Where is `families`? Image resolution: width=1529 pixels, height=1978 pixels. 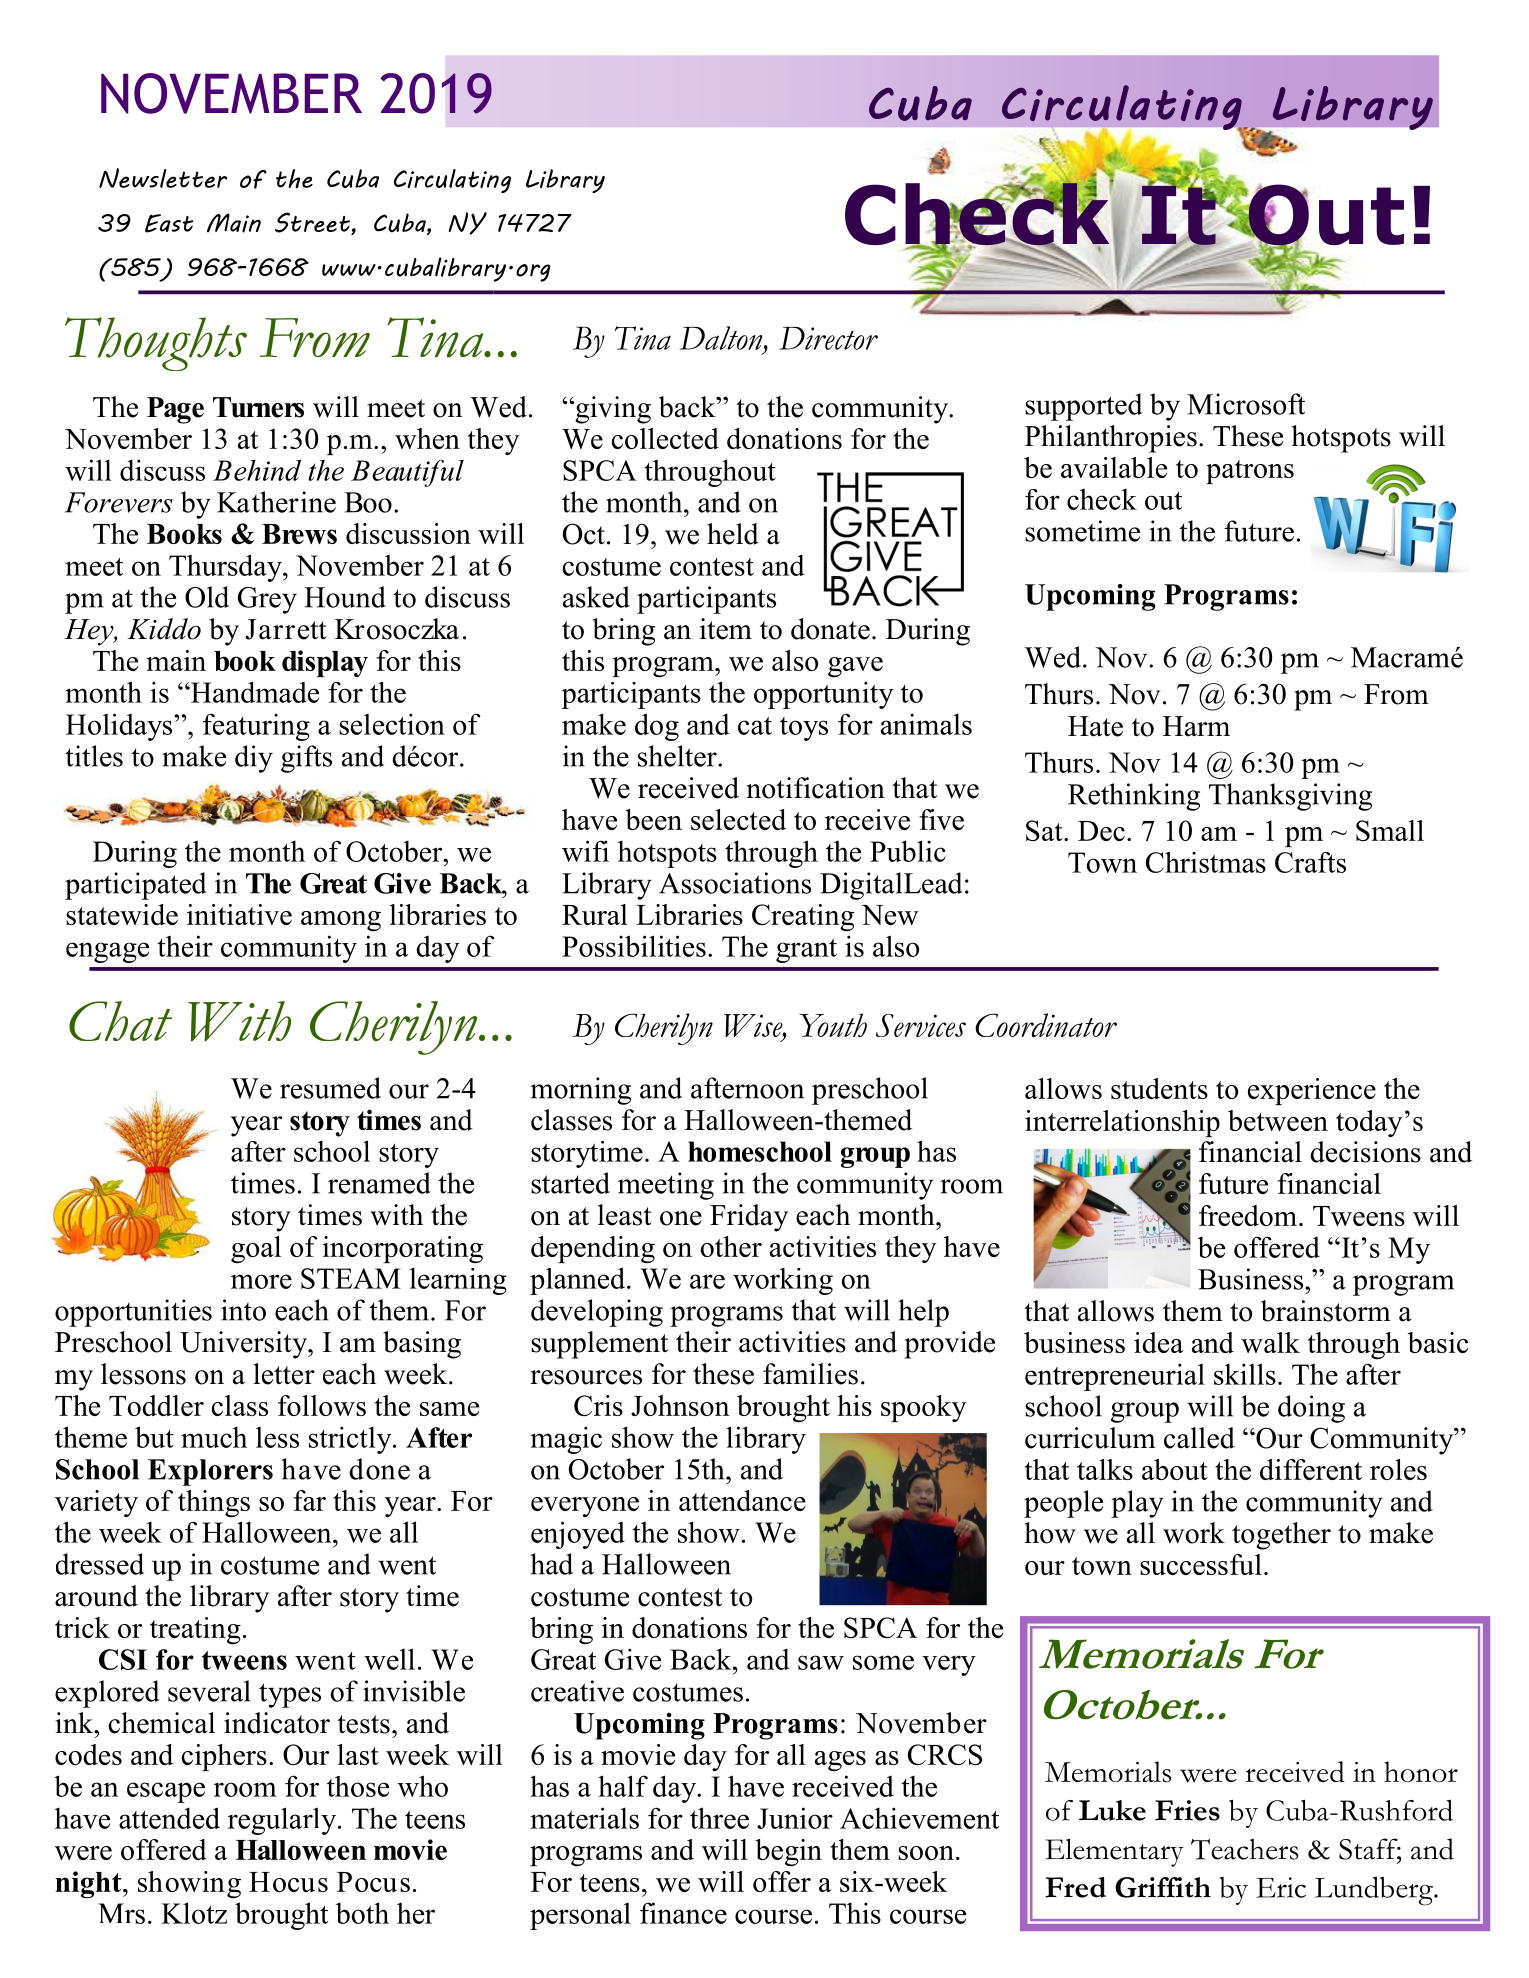
families is located at coordinates (810, 1374).
